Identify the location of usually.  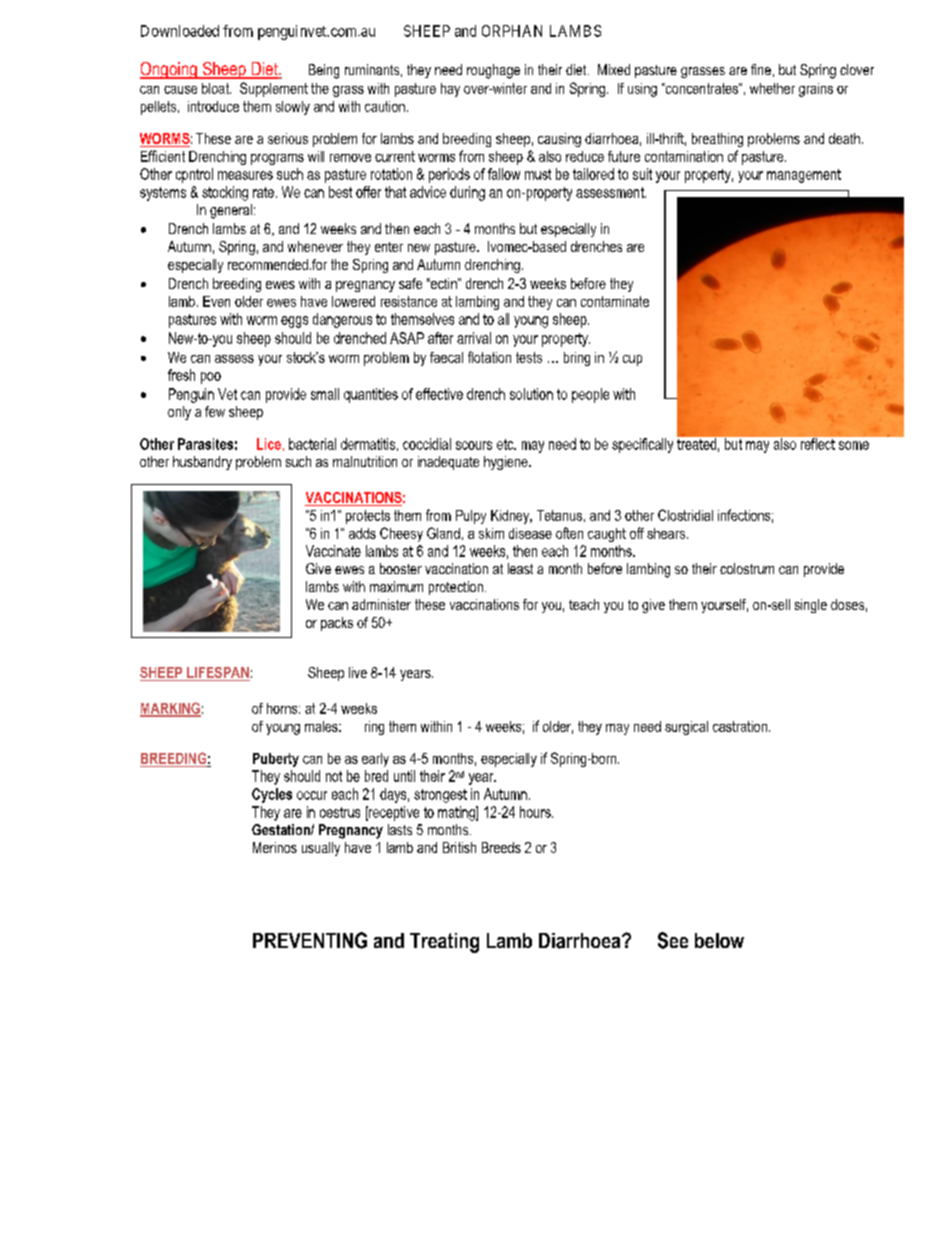
(321, 849).
